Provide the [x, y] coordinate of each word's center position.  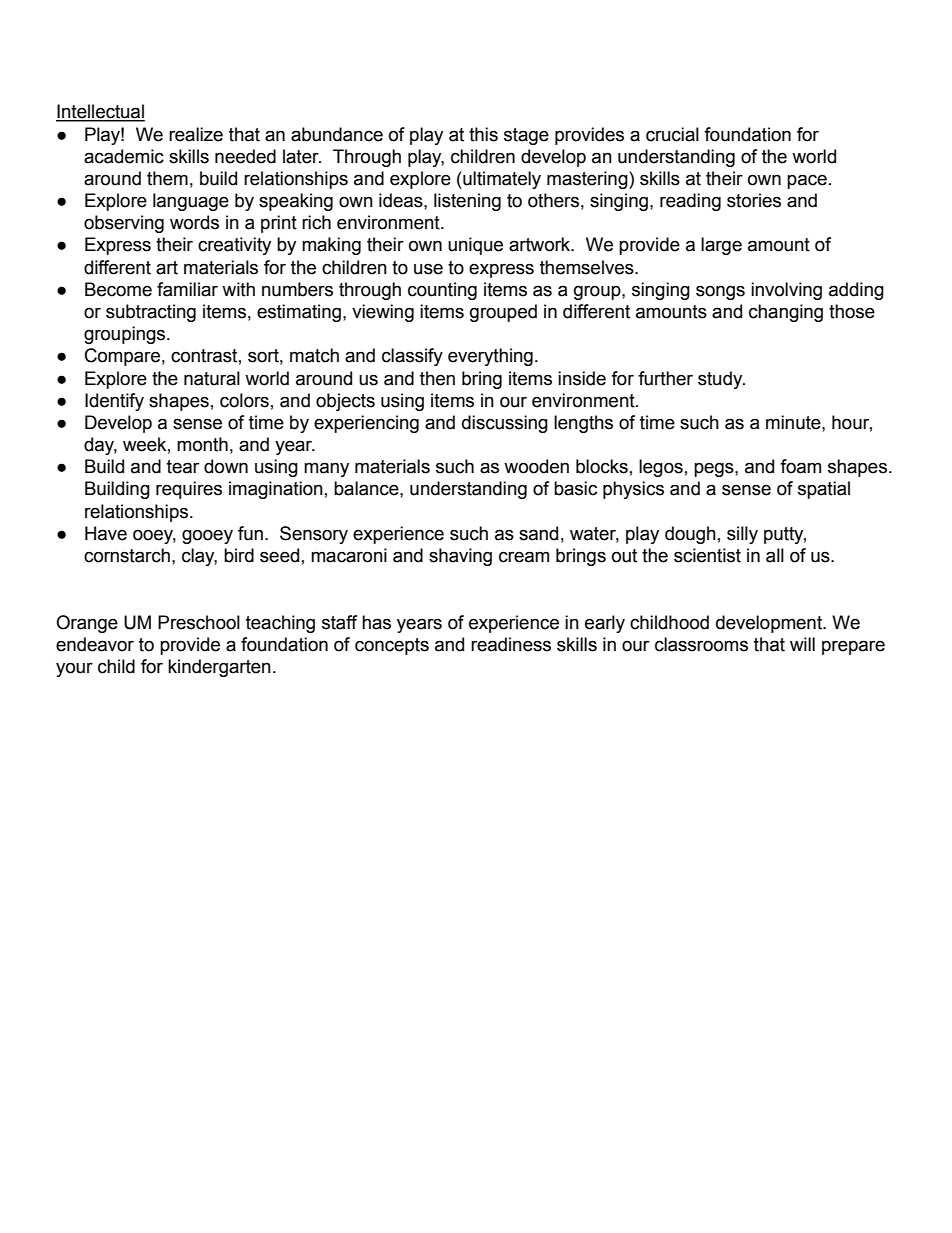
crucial [672, 134]
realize [196, 134]
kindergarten [219, 668]
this [483, 134]
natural [212, 378]
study [721, 380]
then [437, 378]
